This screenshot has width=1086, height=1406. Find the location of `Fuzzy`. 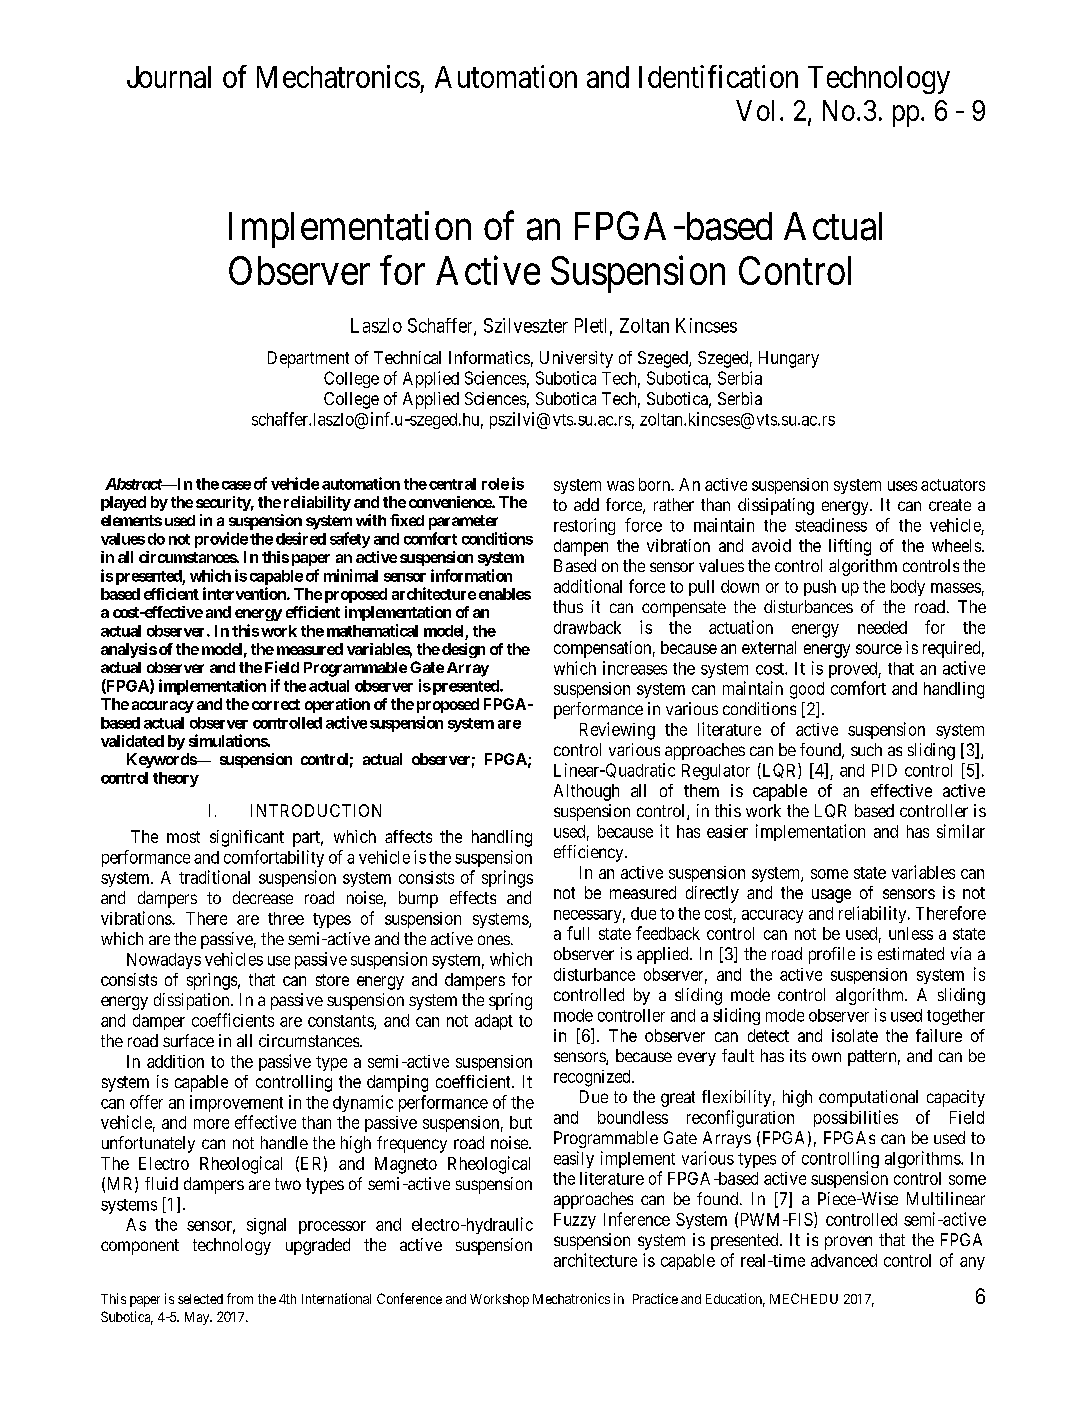

Fuzzy is located at coordinates (575, 1221).
